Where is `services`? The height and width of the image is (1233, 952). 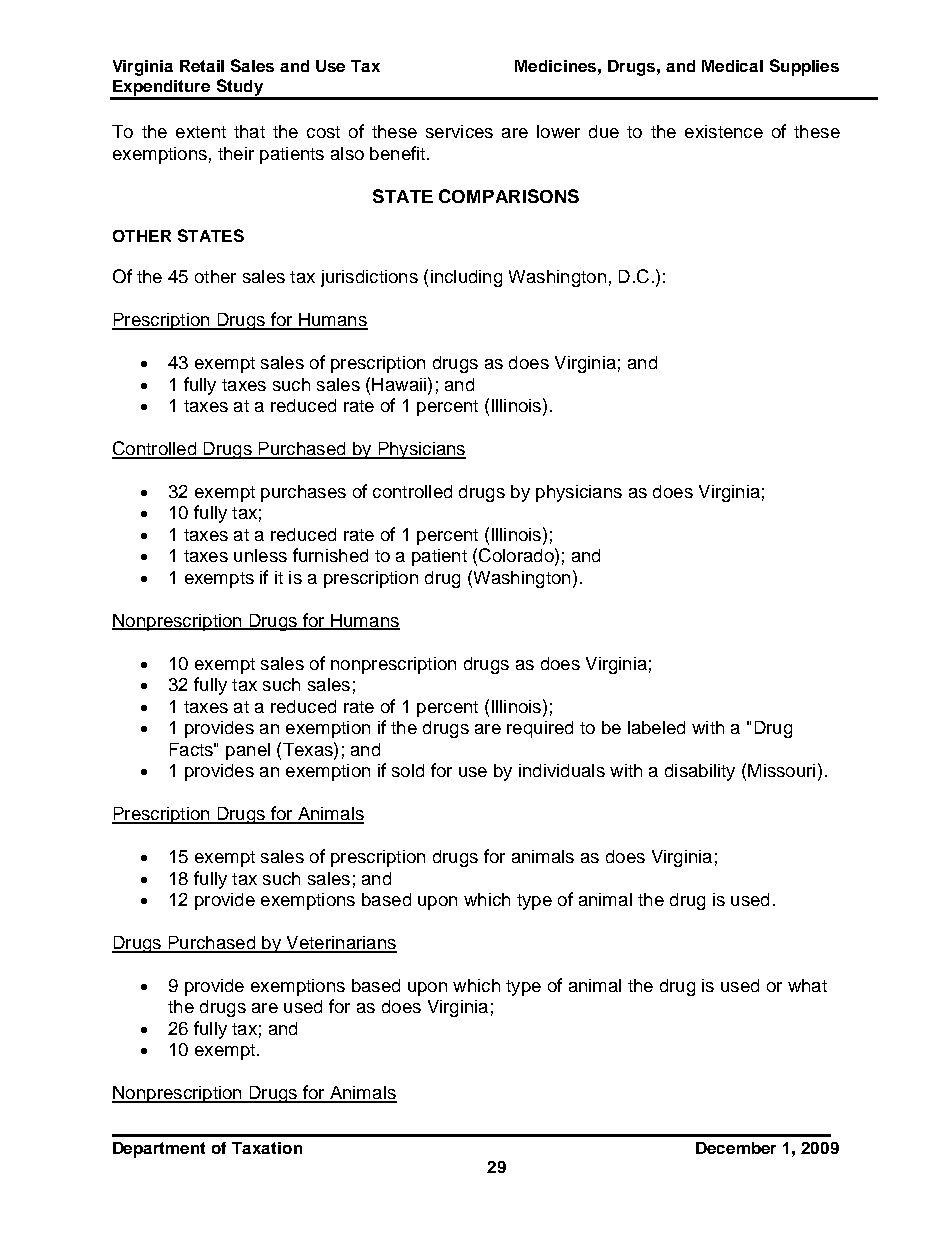 services is located at coordinates (459, 131).
